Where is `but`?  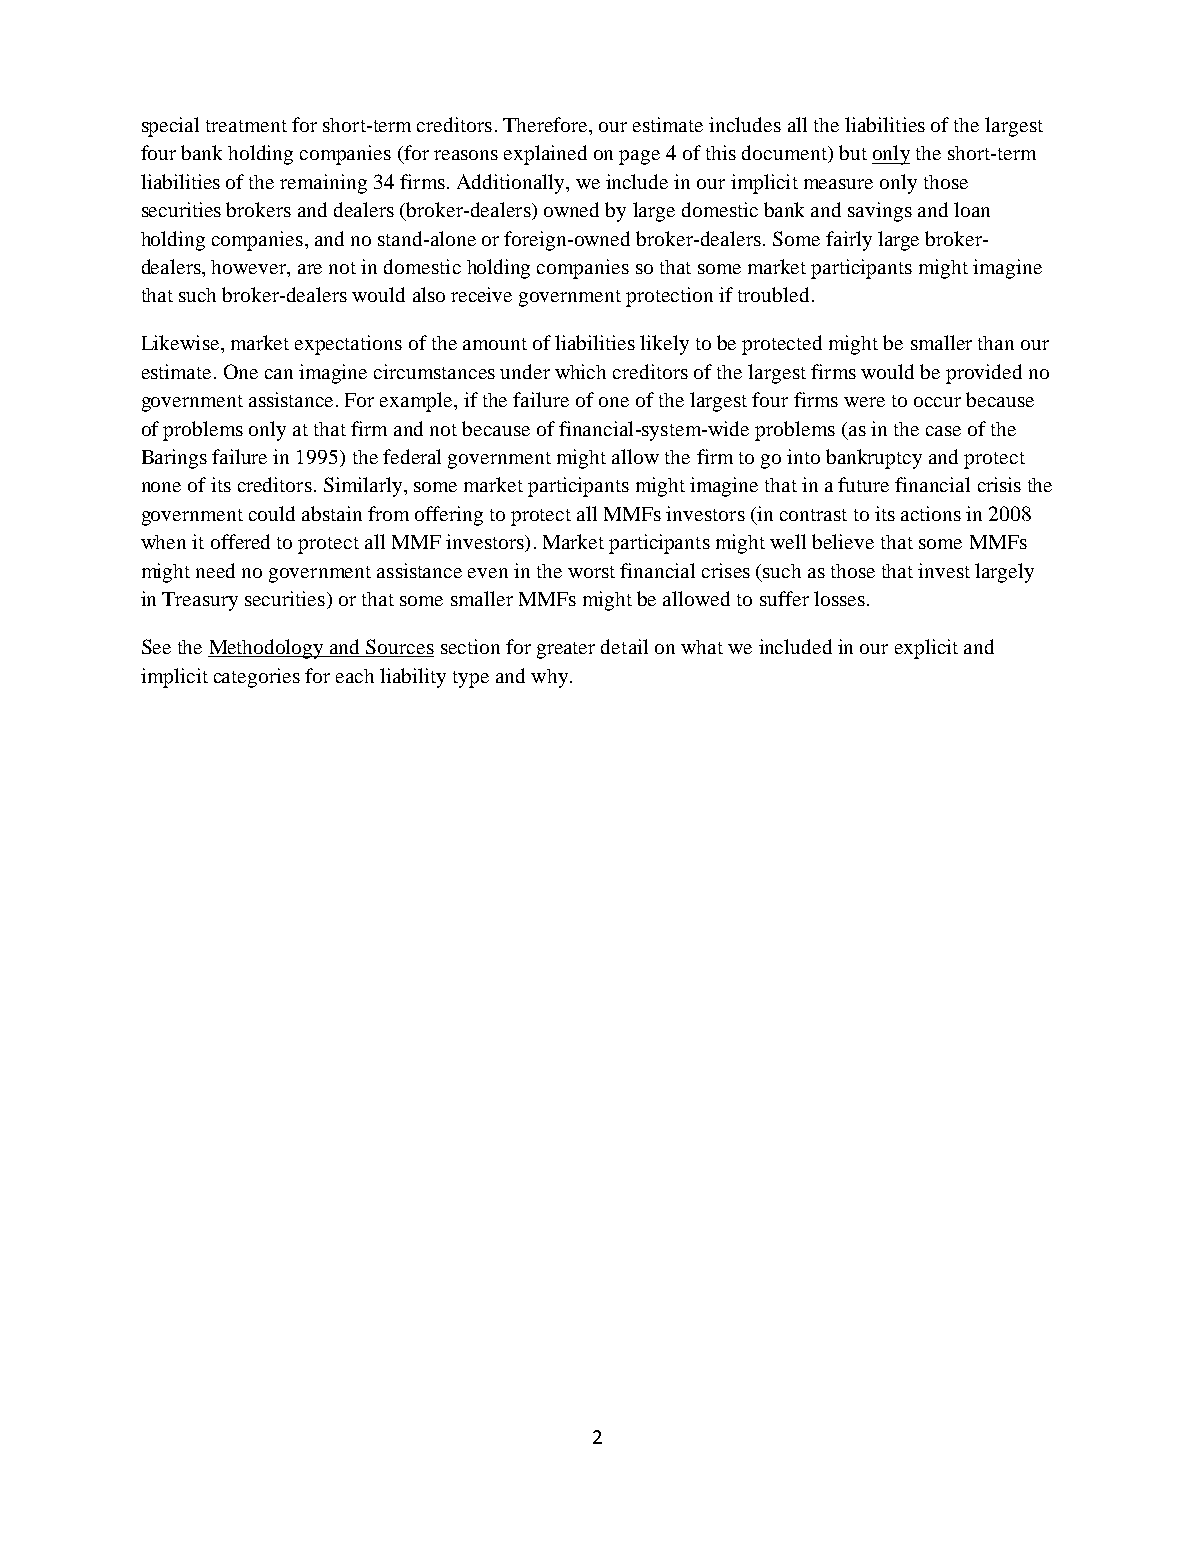 but is located at coordinates (853, 152).
